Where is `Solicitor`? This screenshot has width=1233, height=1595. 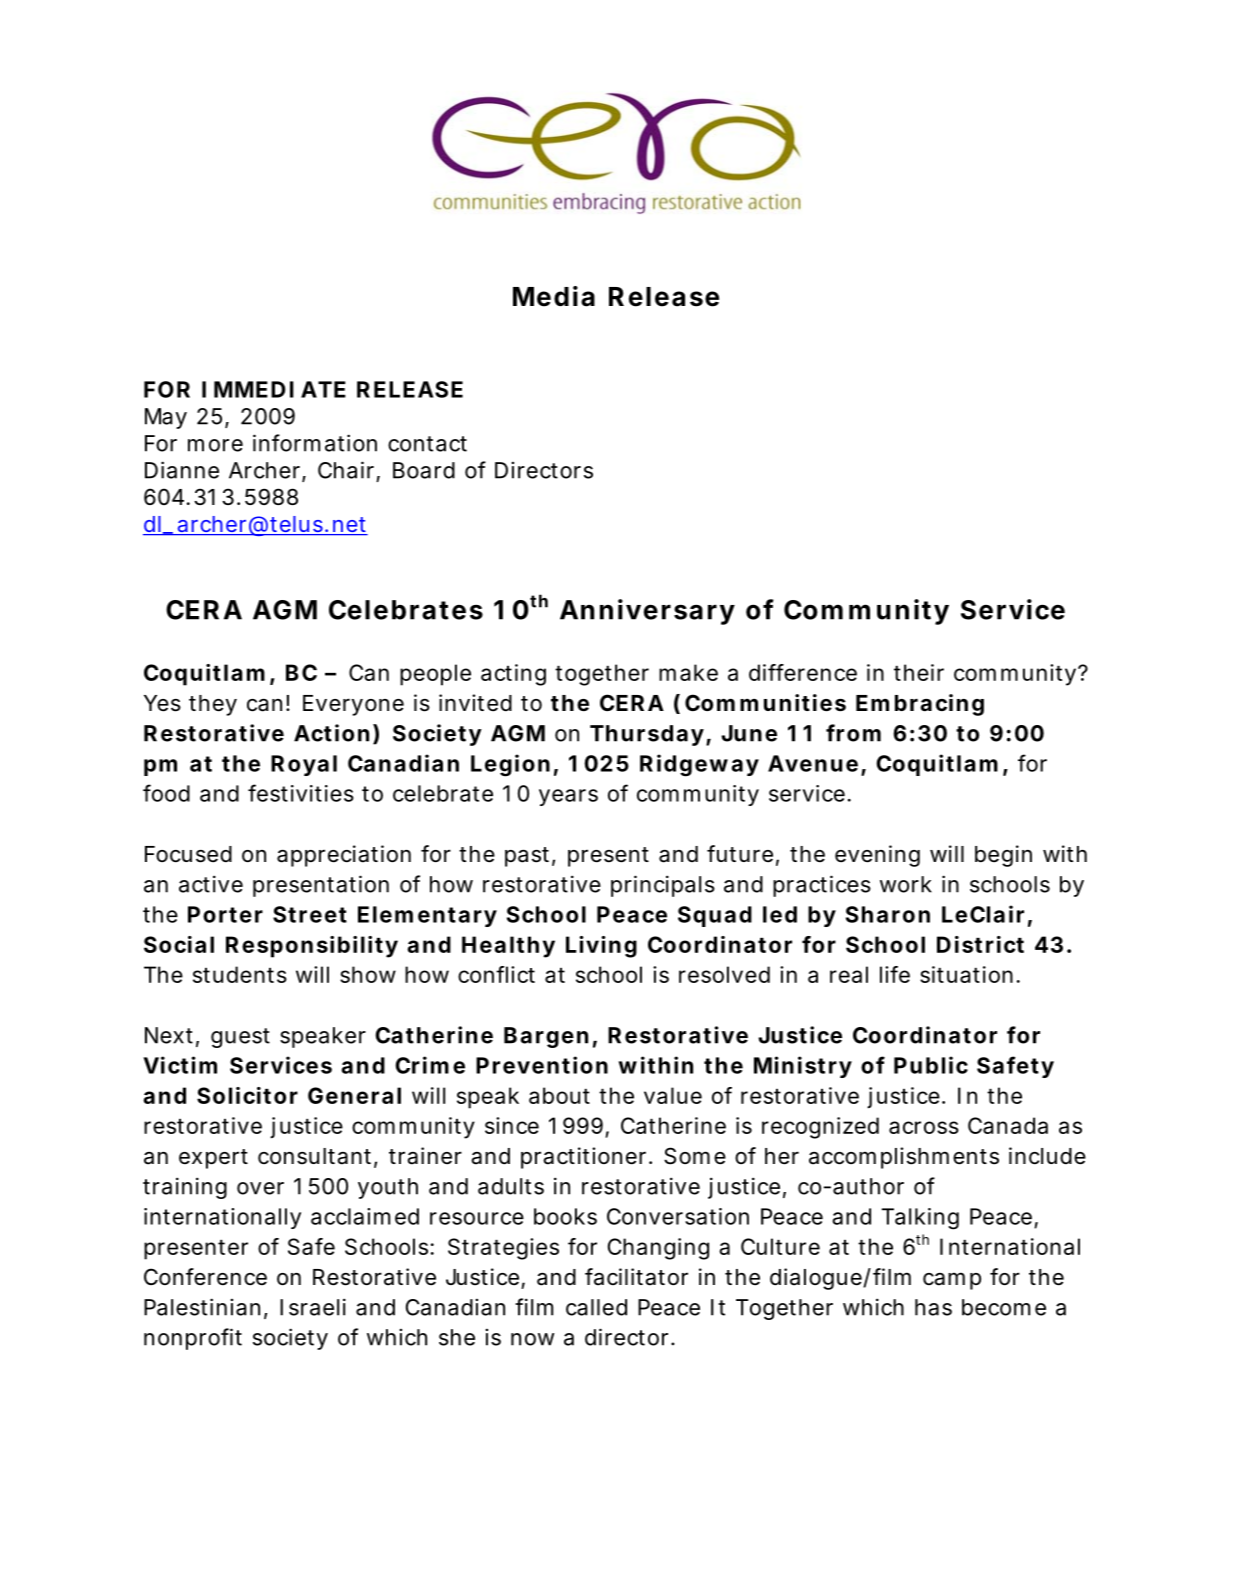
Solicitor is located at coordinates (247, 1095).
